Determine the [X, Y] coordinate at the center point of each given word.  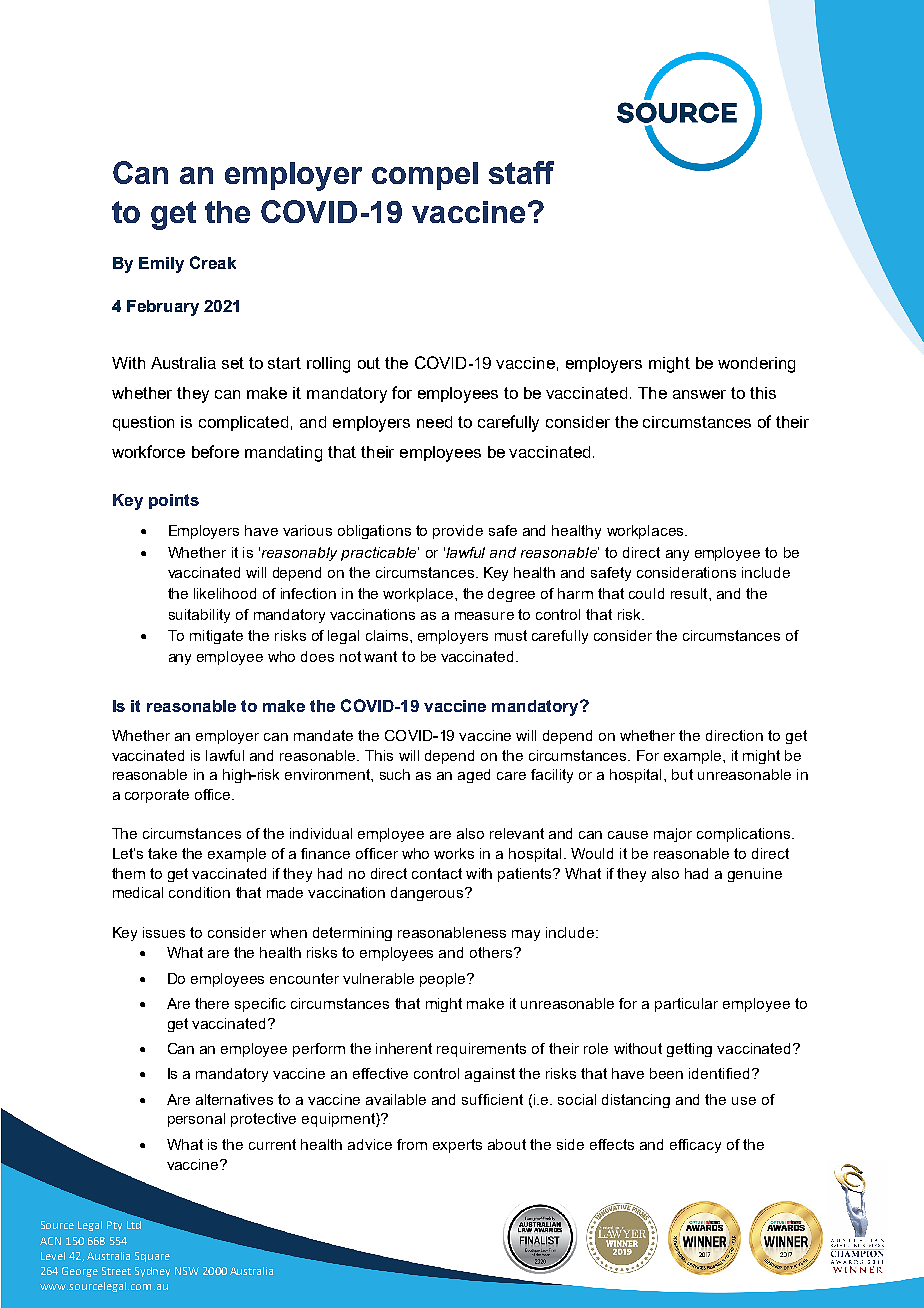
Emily [161, 265]
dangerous [428, 894]
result [690, 593]
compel [425, 176]
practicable [380, 554]
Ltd [134, 1225]
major [673, 835]
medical [138, 892]
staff [521, 172]
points [174, 501]
